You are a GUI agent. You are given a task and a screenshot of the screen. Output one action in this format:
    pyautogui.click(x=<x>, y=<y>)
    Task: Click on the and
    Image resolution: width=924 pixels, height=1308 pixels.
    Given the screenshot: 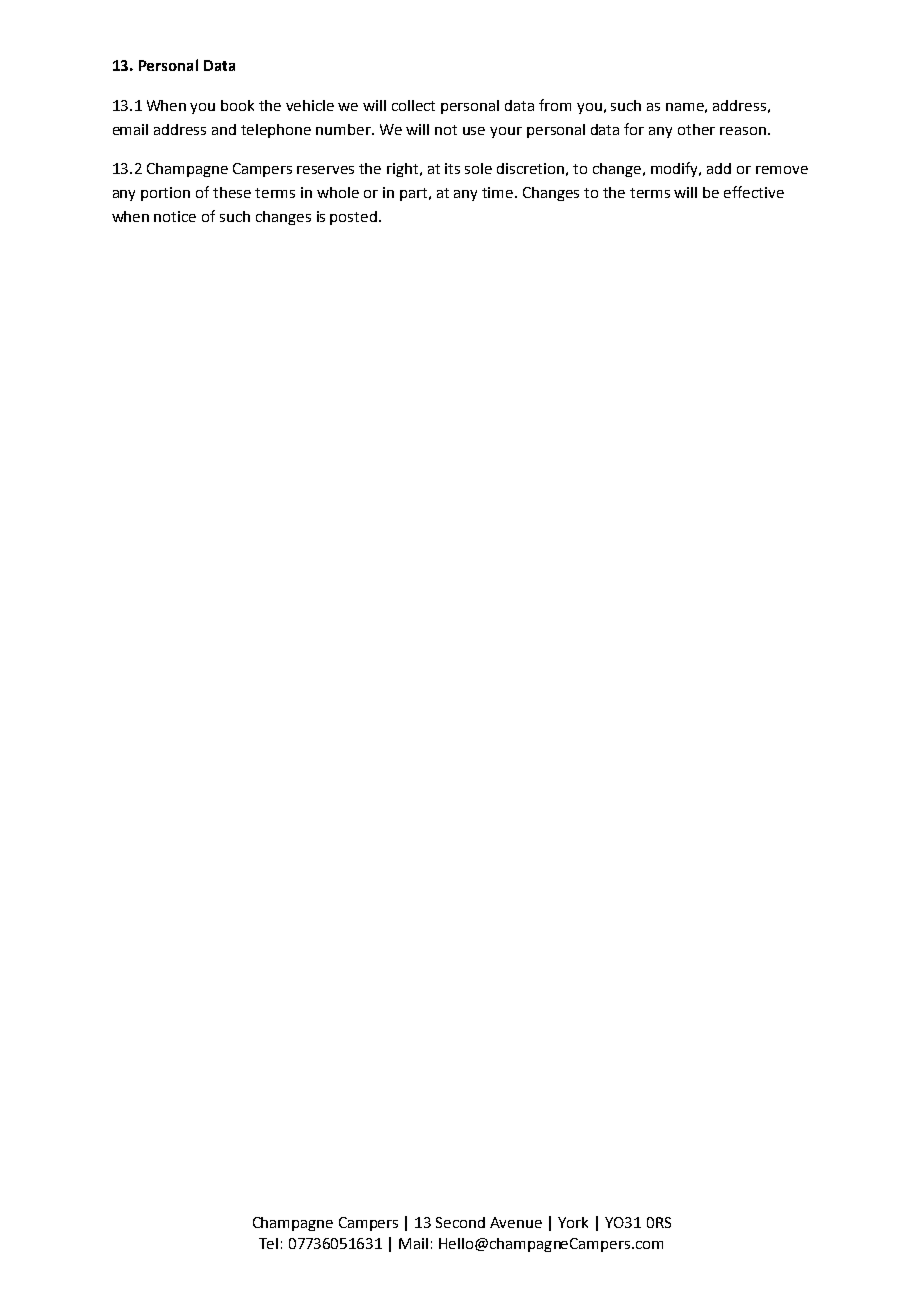 What is the action you would take?
    pyautogui.click(x=224, y=129)
